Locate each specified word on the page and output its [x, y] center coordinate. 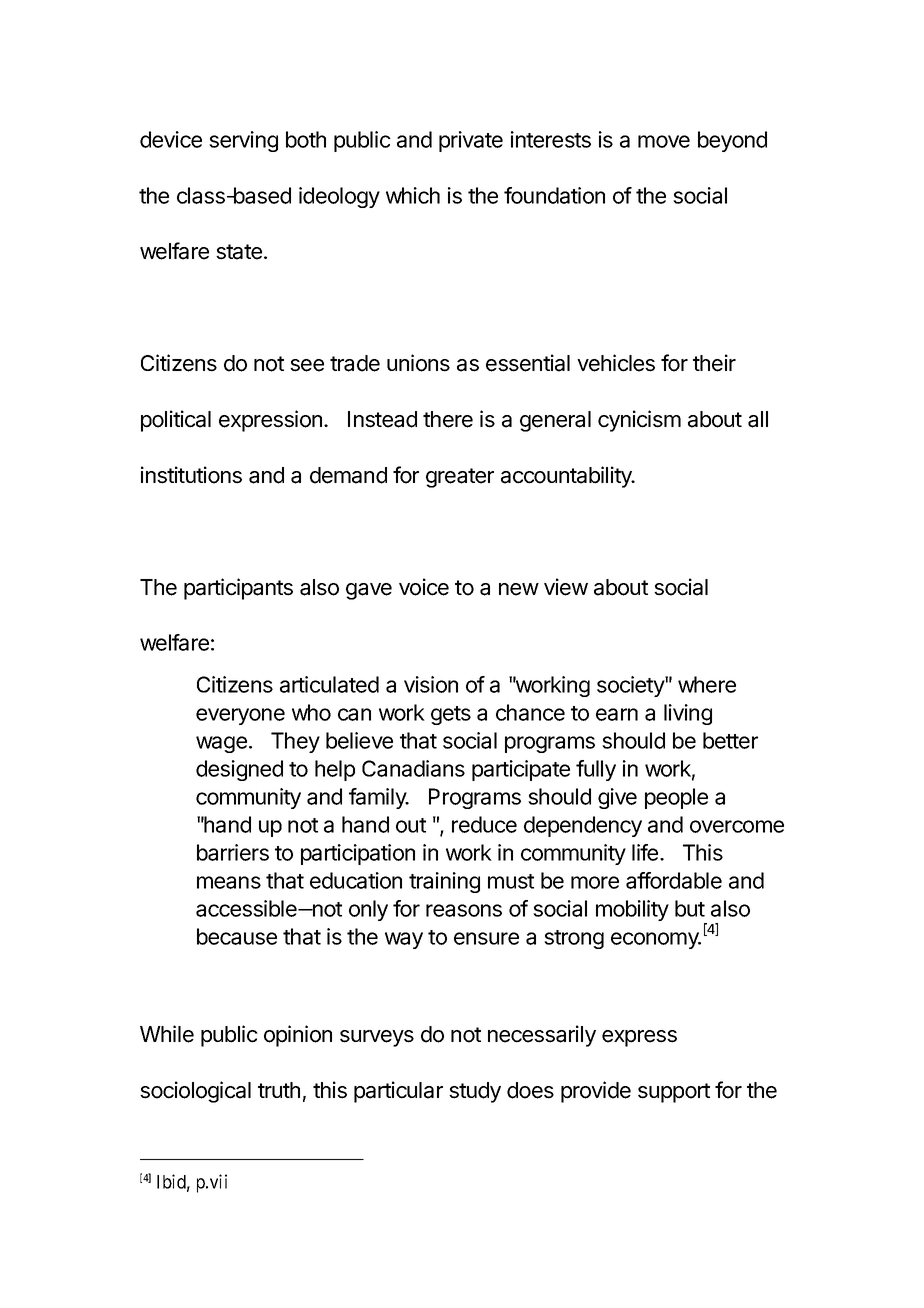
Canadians [413, 768]
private [471, 141]
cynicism [639, 421]
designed [239, 770]
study [475, 1092]
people [676, 798]
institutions [191, 475]
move [664, 141]
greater [460, 478]
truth [279, 1090]
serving [243, 141]
